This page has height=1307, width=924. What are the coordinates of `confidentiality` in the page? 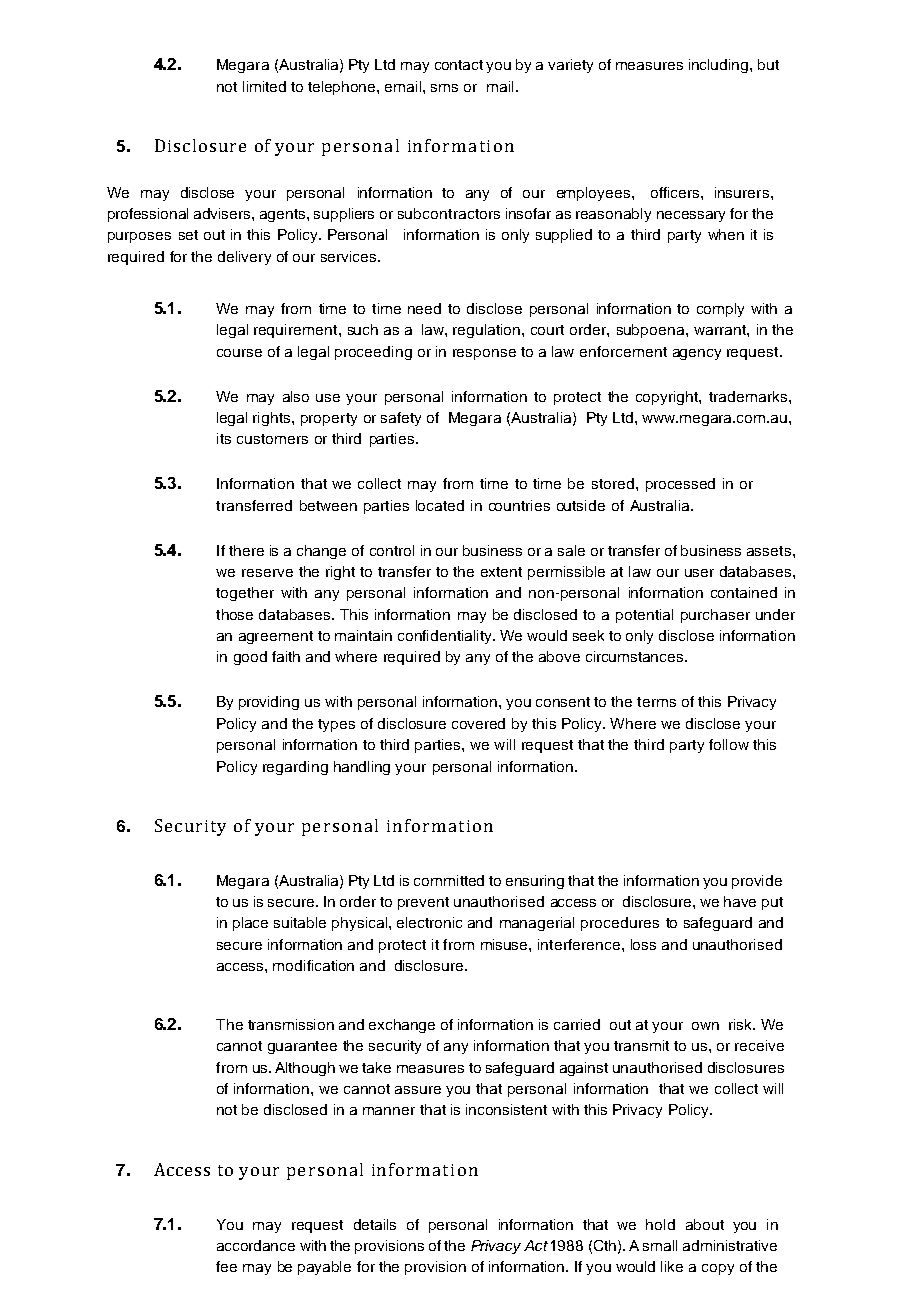 It's located at (446, 637).
